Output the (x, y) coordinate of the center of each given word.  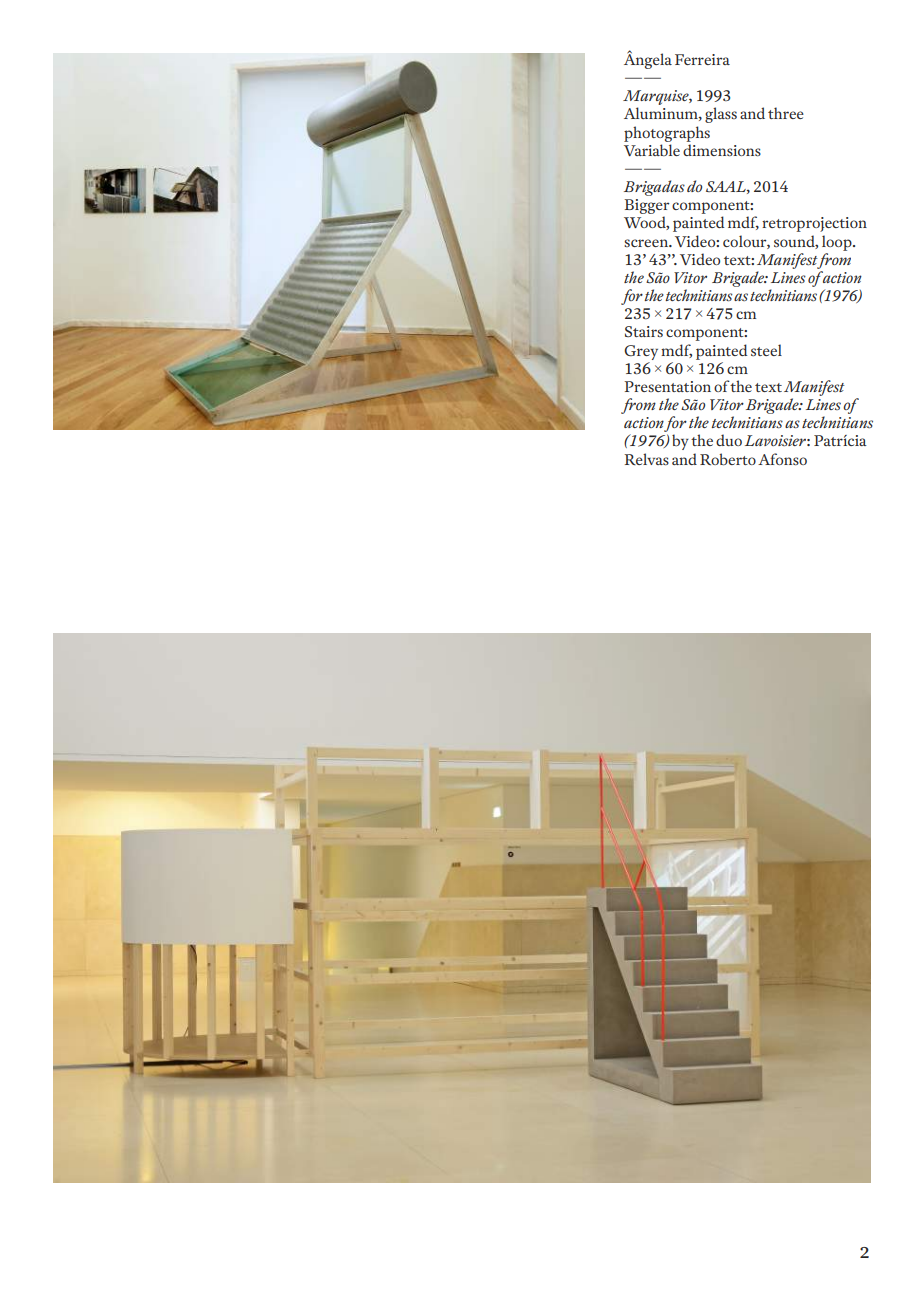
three (786, 113)
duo (729, 440)
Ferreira (702, 59)
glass (721, 115)
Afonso (782, 459)
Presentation (667, 386)
